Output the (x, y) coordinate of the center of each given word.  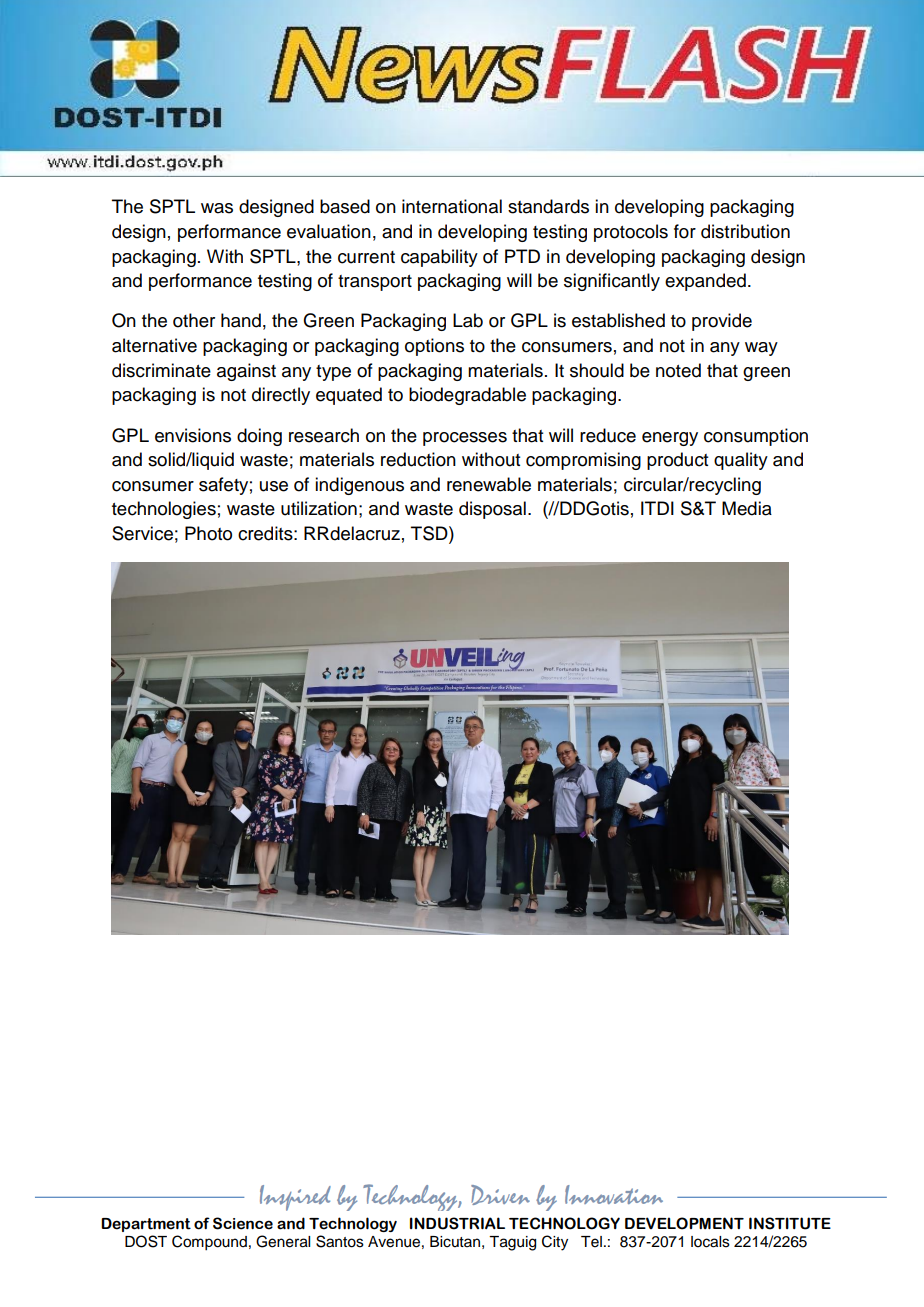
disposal (492, 510)
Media (747, 508)
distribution (745, 231)
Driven (500, 1195)
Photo (208, 533)
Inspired (295, 1198)
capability (439, 258)
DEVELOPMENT (684, 1223)
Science (243, 1223)
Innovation (614, 1194)
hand (241, 320)
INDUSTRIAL (457, 1223)
